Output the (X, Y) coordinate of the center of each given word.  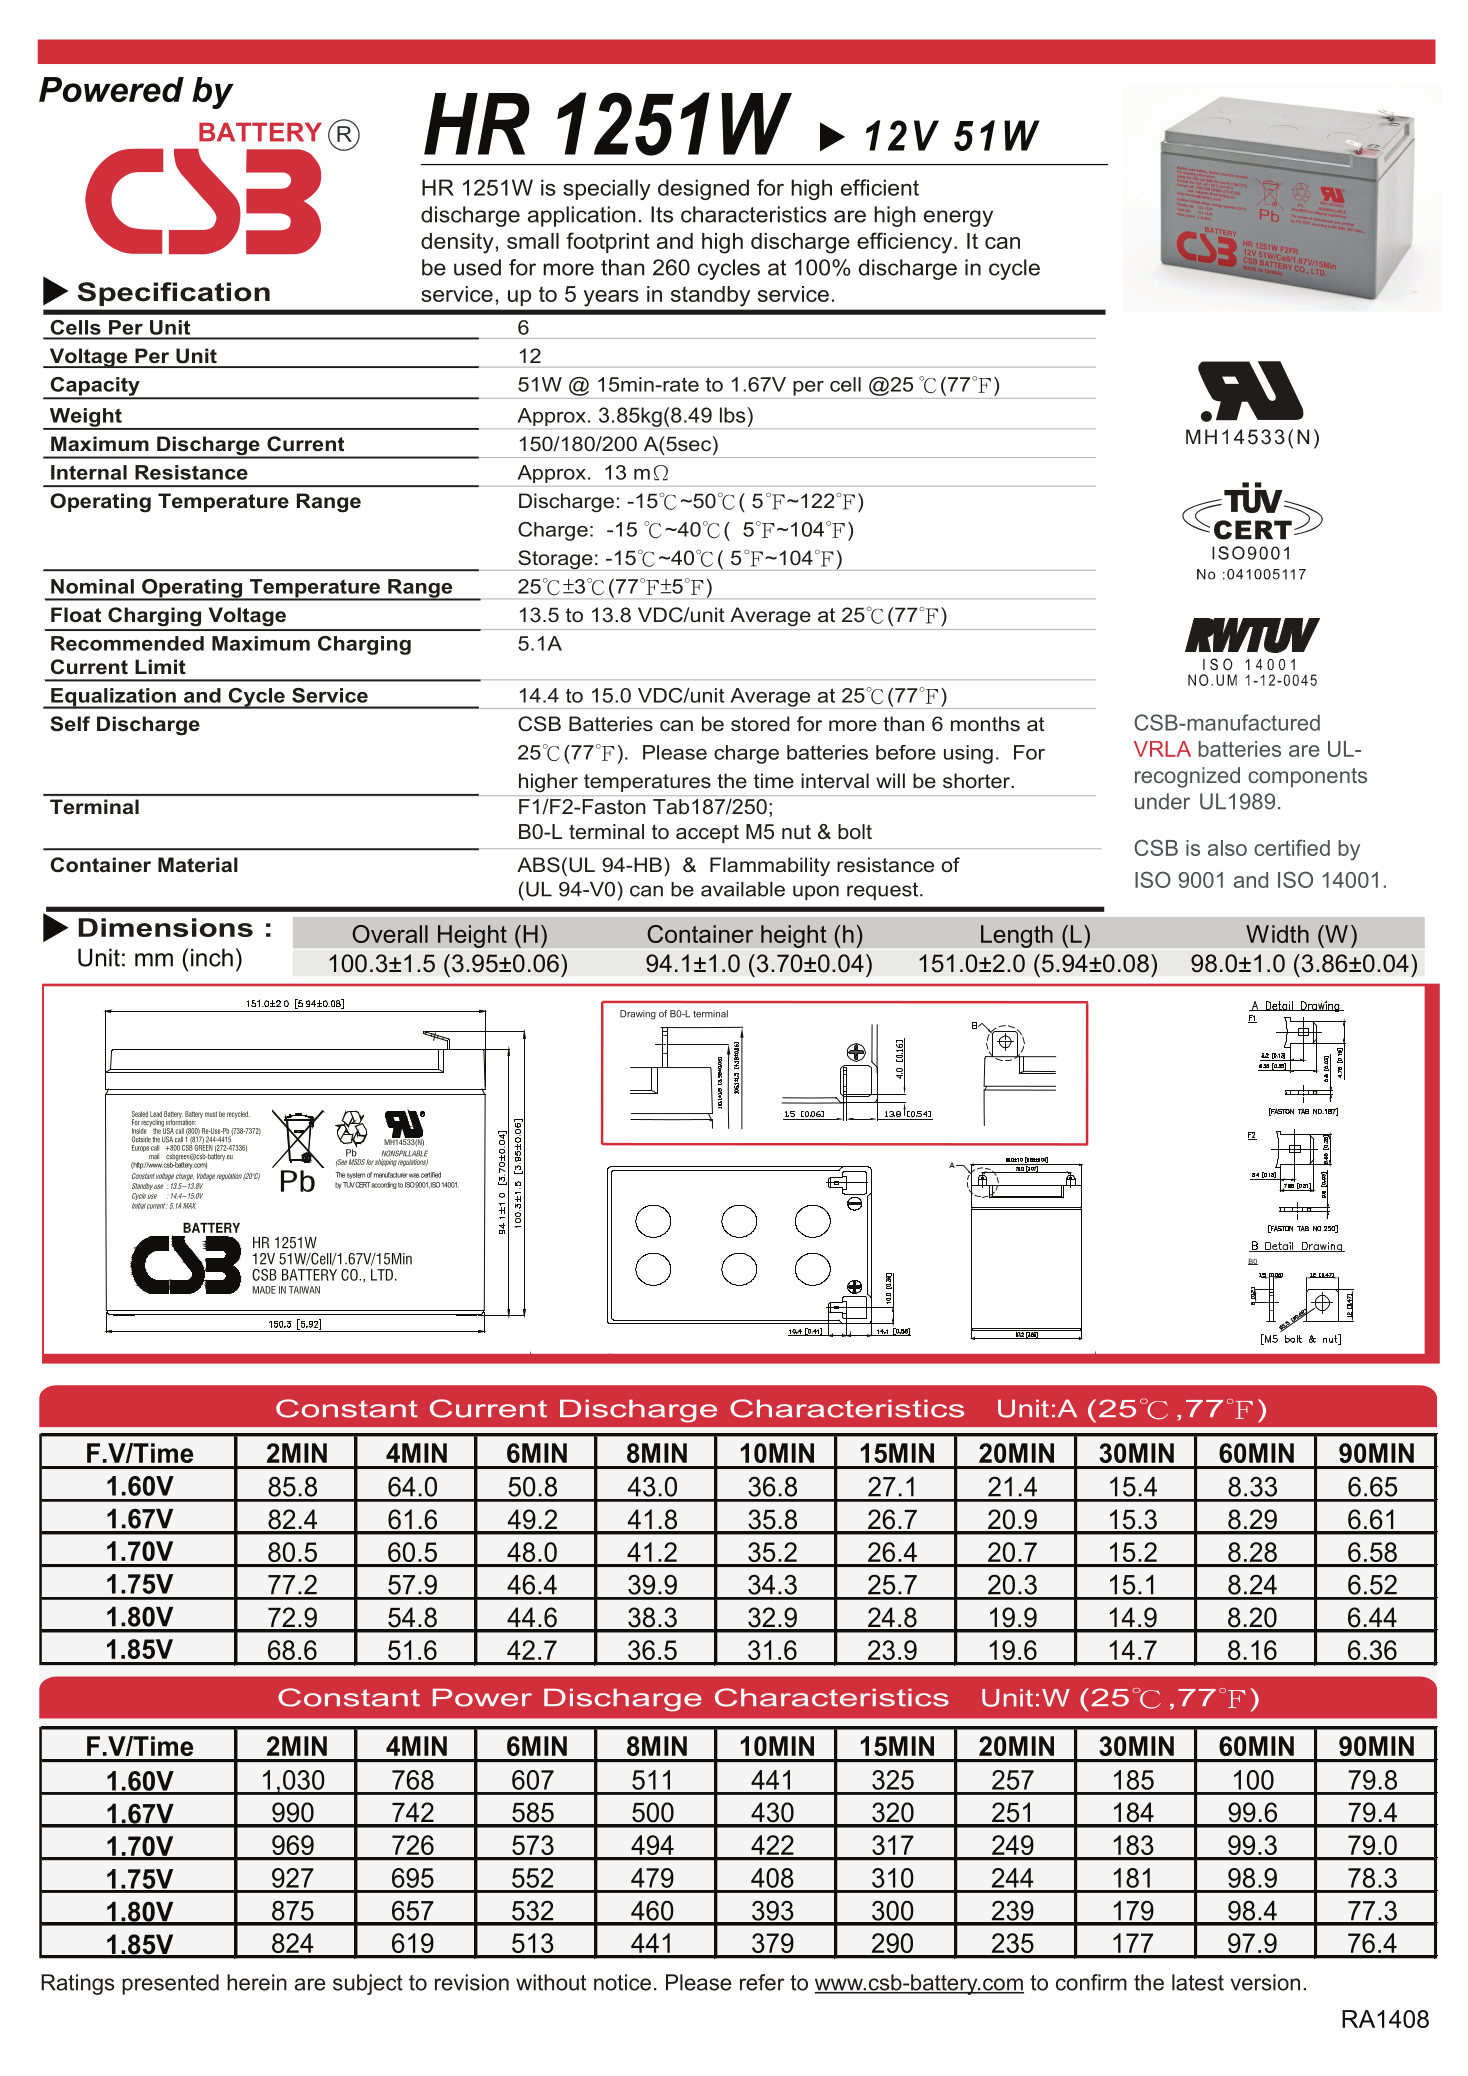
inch (212, 957)
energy (958, 218)
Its (662, 214)
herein (257, 1982)
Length (1017, 936)
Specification (173, 294)
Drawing (638, 1015)
